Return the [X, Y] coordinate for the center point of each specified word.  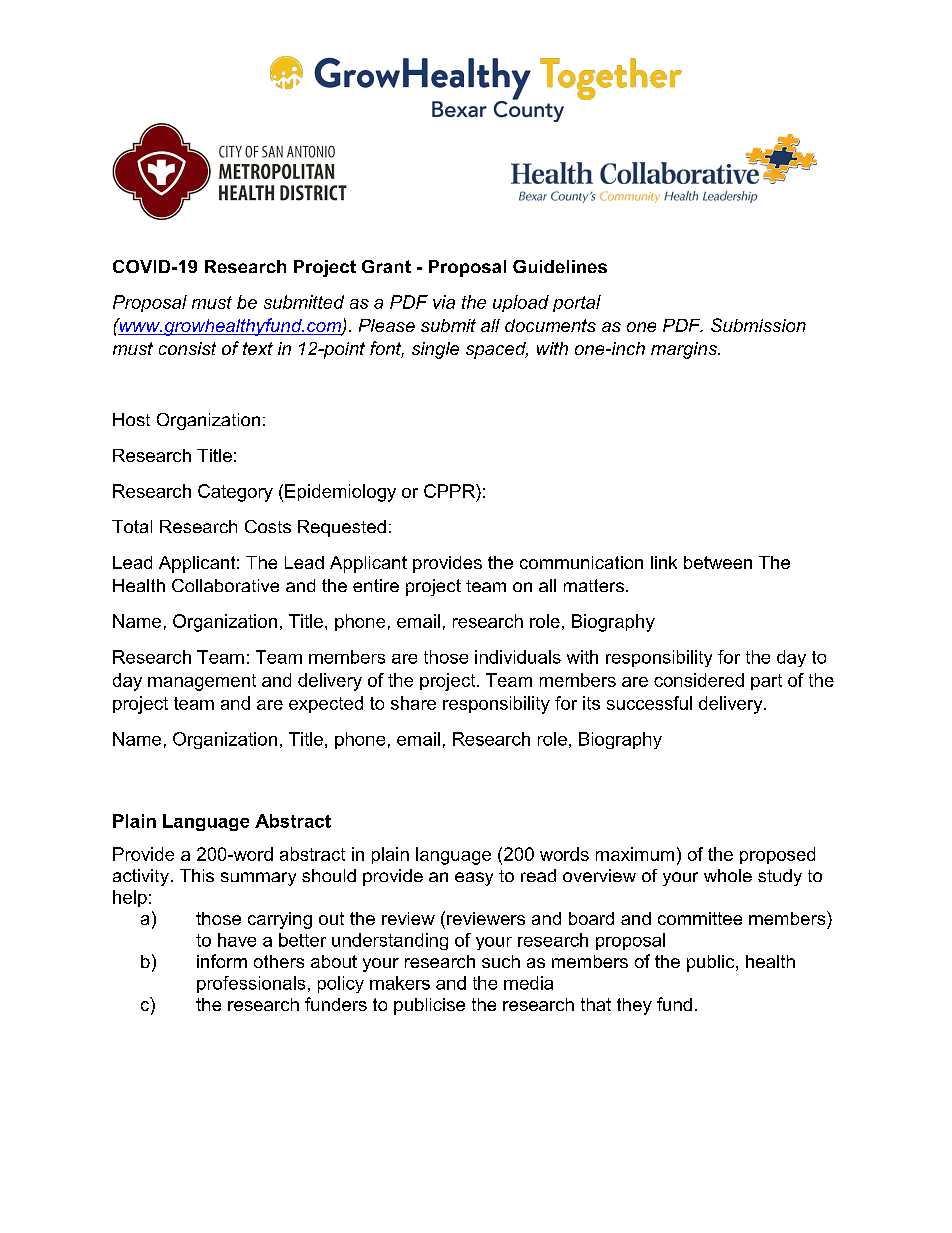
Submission [758, 325]
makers [400, 983]
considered [699, 680]
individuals [518, 657]
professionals [251, 984]
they [634, 1006]
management [202, 682]
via [444, 302]
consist [187, 348]
